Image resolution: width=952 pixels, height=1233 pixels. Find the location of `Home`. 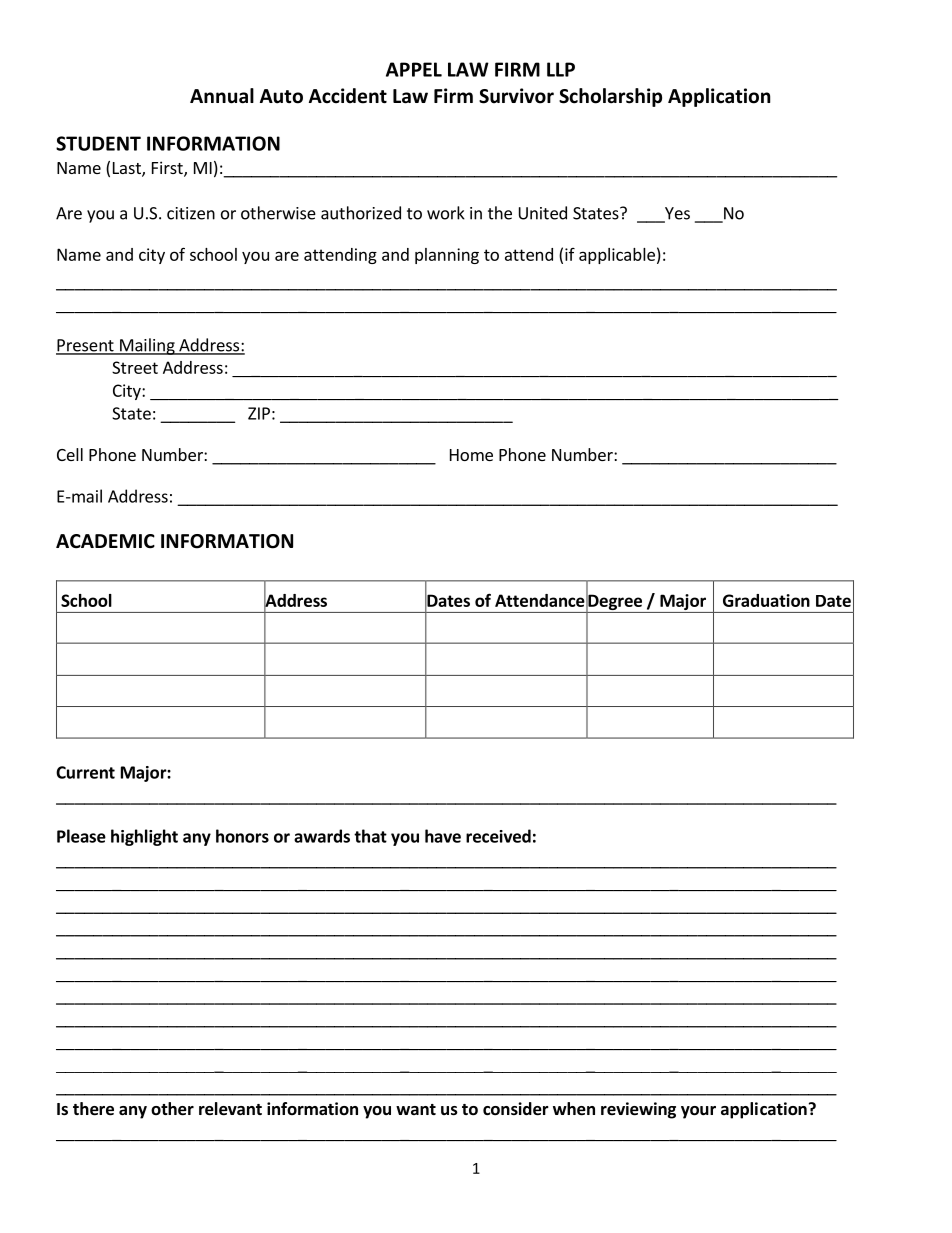

Home is located at coordinates (471, 455).
